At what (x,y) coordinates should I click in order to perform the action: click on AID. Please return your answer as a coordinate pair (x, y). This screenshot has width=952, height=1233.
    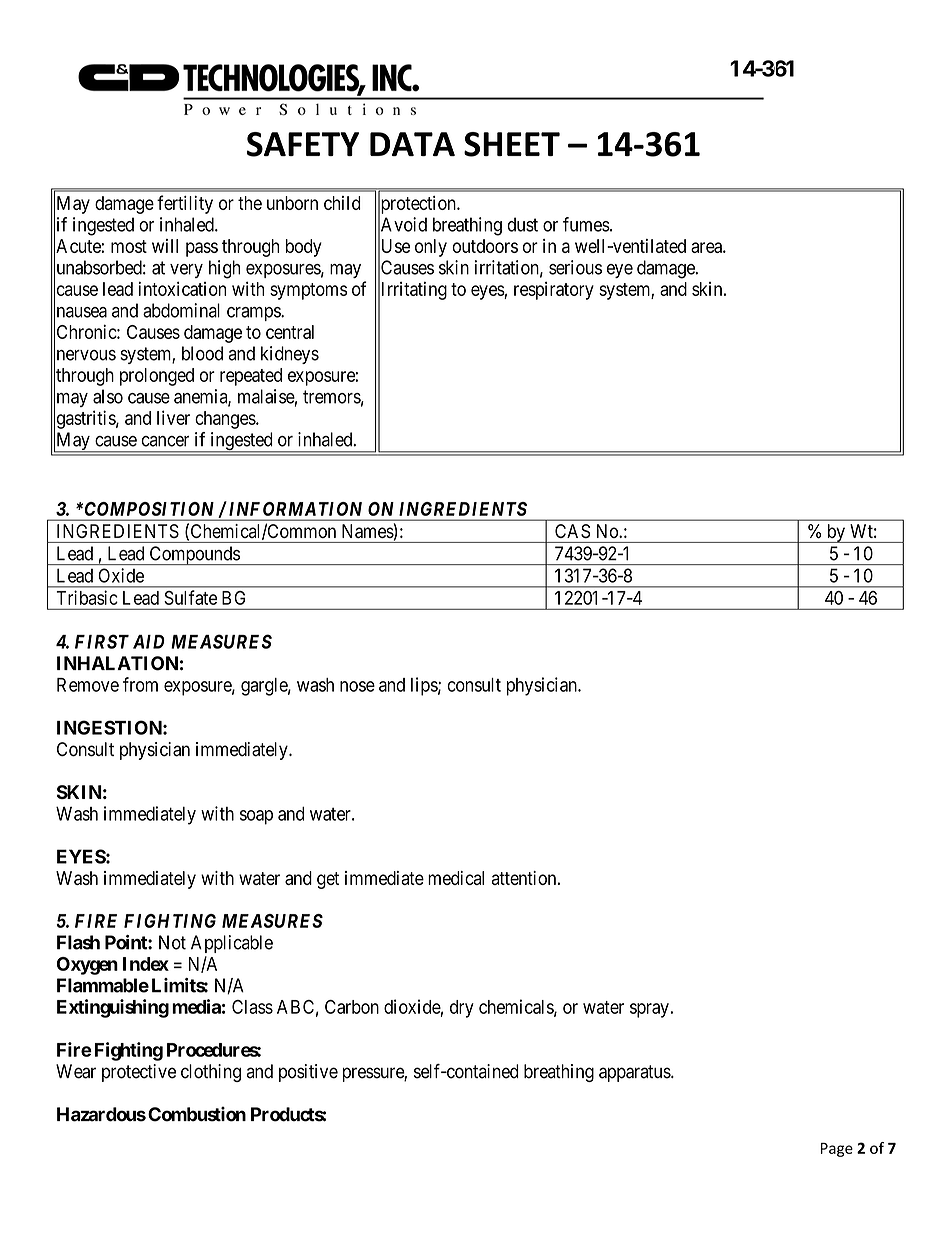
    Looking at the image, I should click on (149, 642).
